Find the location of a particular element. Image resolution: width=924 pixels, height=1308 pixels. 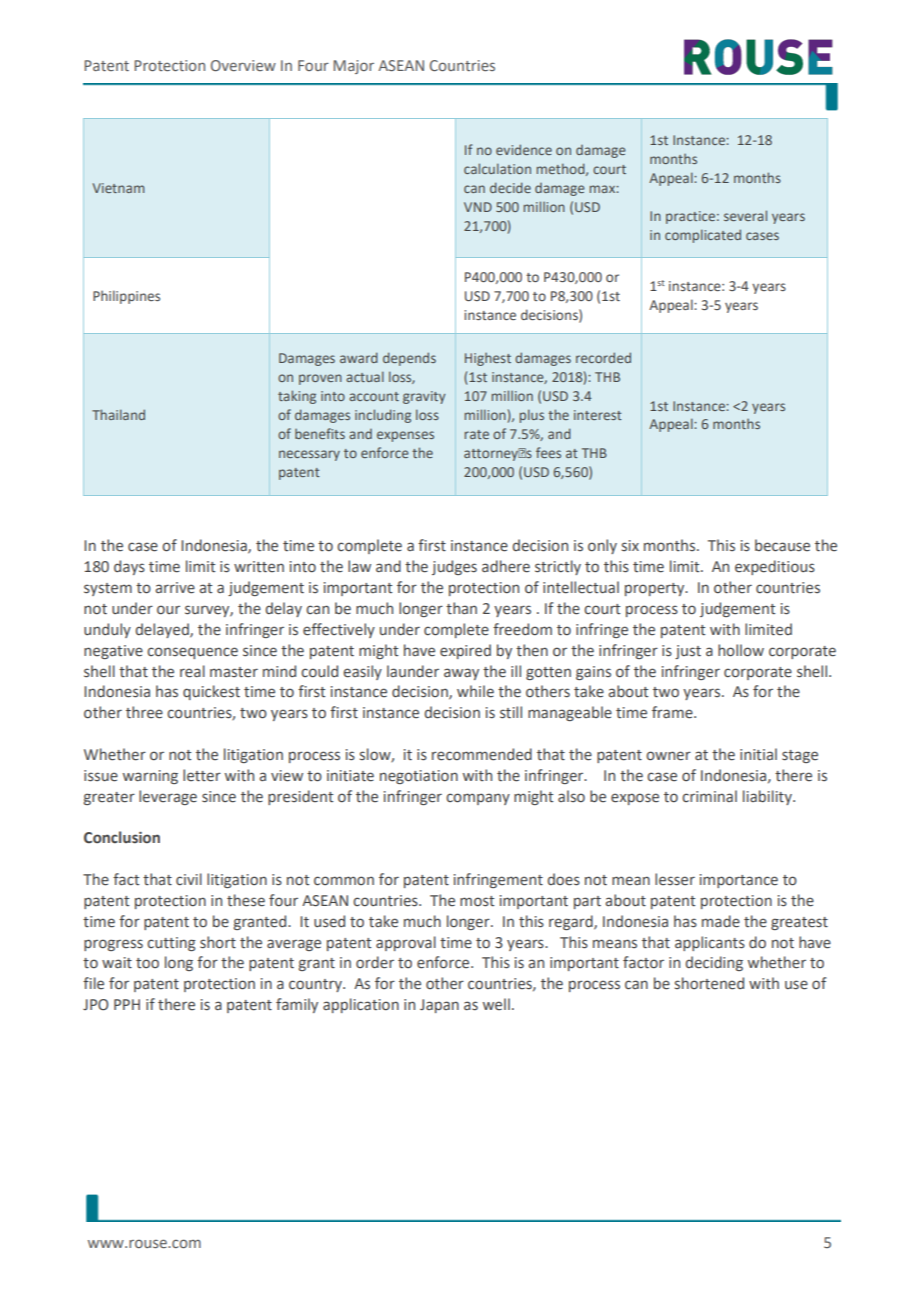

because is located at coordinates (782, 545).
